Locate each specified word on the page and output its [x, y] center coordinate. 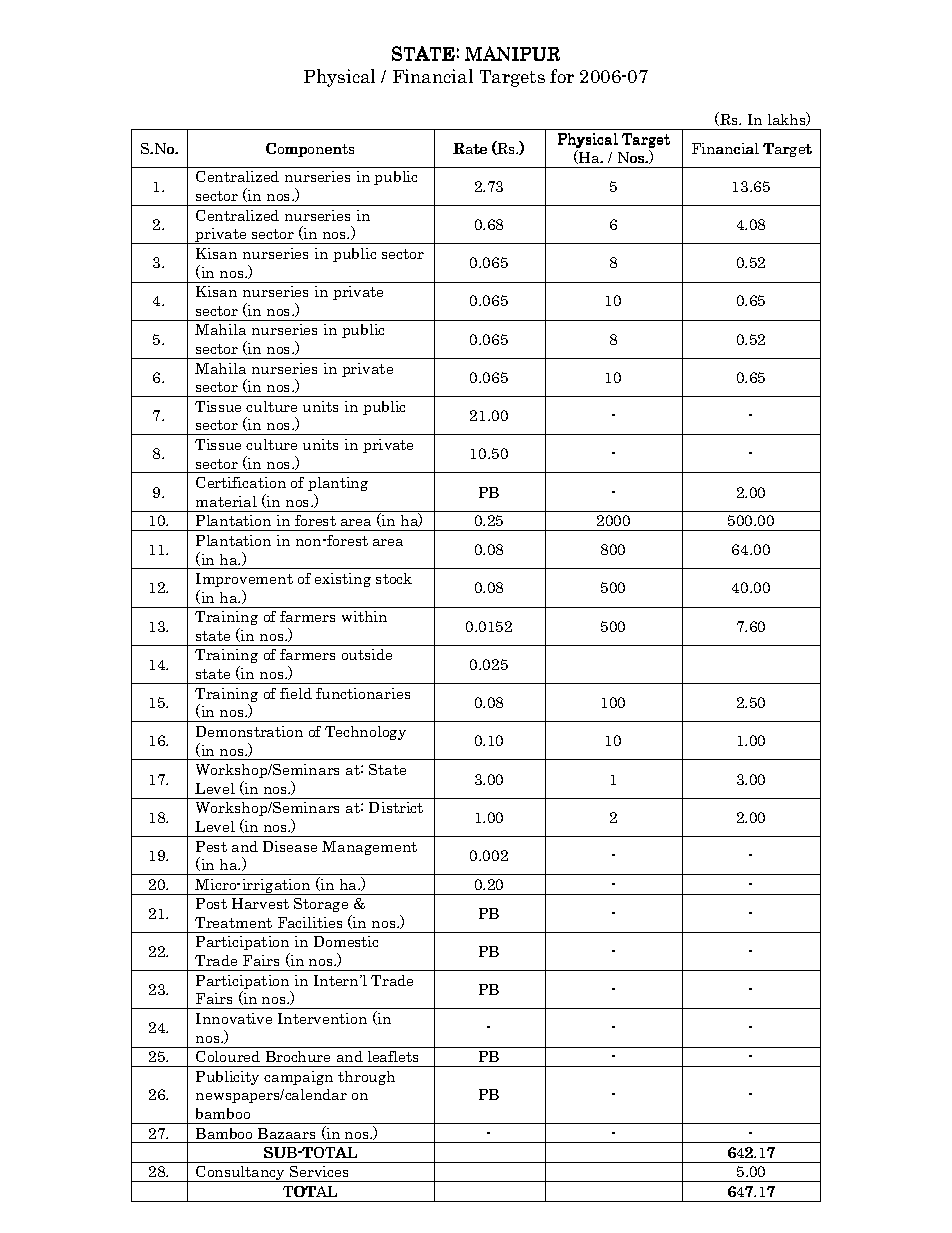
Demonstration [249, 731]
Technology [365, 733]
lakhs [788, 119]
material [226, 501]
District [396, 807]
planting [338, 484]
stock [394, 578]
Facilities [310, 922]
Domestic [346, 941]
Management [369, 848]
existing [343, 580]
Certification [241, 482]
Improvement [244, 580]
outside [367, 654]
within [364, 616]
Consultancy [240, 1174]
